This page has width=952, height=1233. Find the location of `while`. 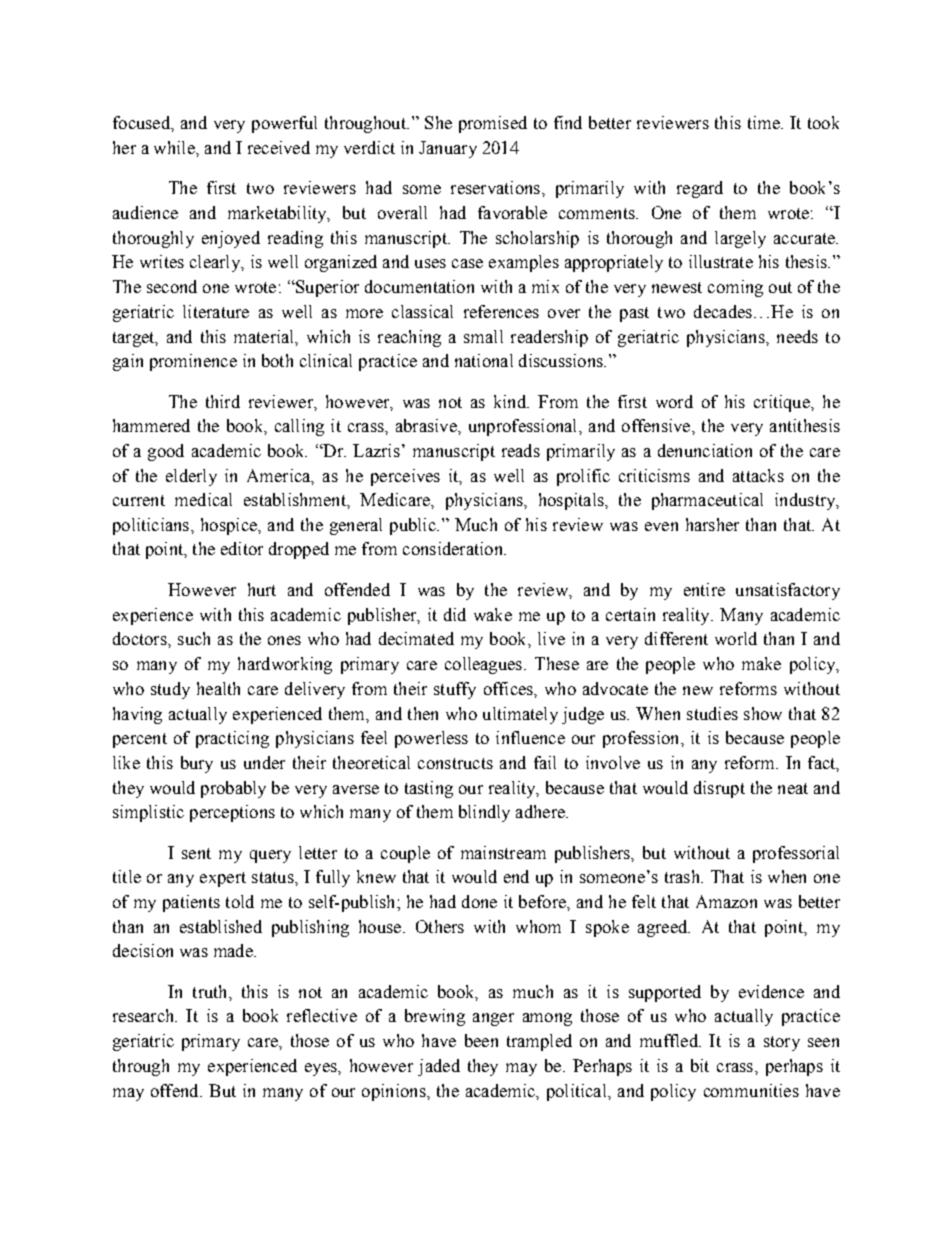

while is located at coordinates (175, 147).
